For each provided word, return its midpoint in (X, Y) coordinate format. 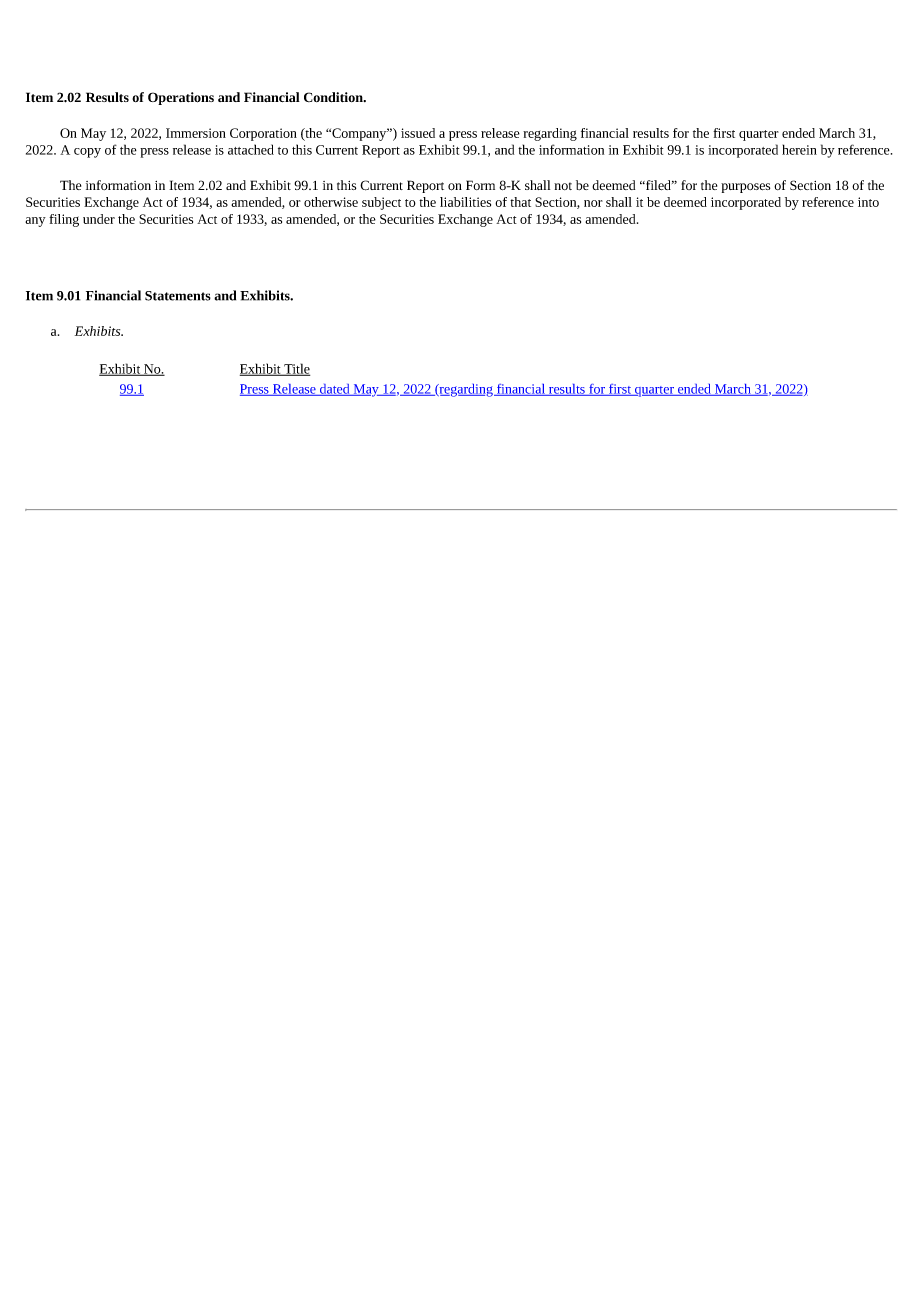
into (868, 202)
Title (296, 369)
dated (335, 390)
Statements (178, 296)
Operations (181, 98)
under (99, 219)
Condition (334, 97)
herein (799, 149)
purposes (745, 188)
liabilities (465, 202)
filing (64, 220)
